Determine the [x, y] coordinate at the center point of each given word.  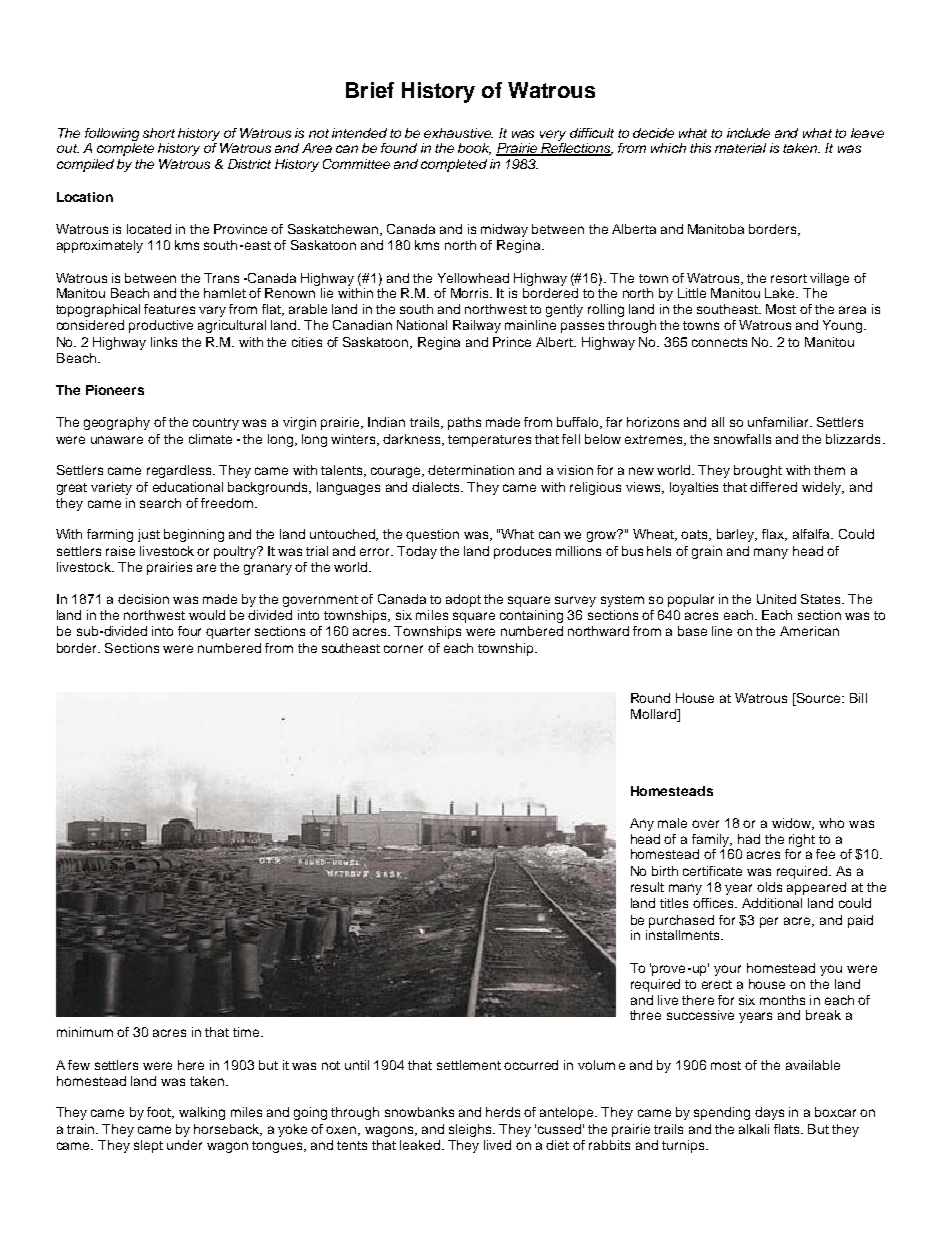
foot [160, 1113]
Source [818, 699]
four [189, 631]
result [647, 887]
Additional [772, 903]
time [246, 1032]
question [432, 535]
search [160, 503]
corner [403, 649]
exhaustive [458, 133]
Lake [781, 293]
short [159, 133]
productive [161, 326]
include [748, 133]
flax [774, 535]
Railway [477, 326]
